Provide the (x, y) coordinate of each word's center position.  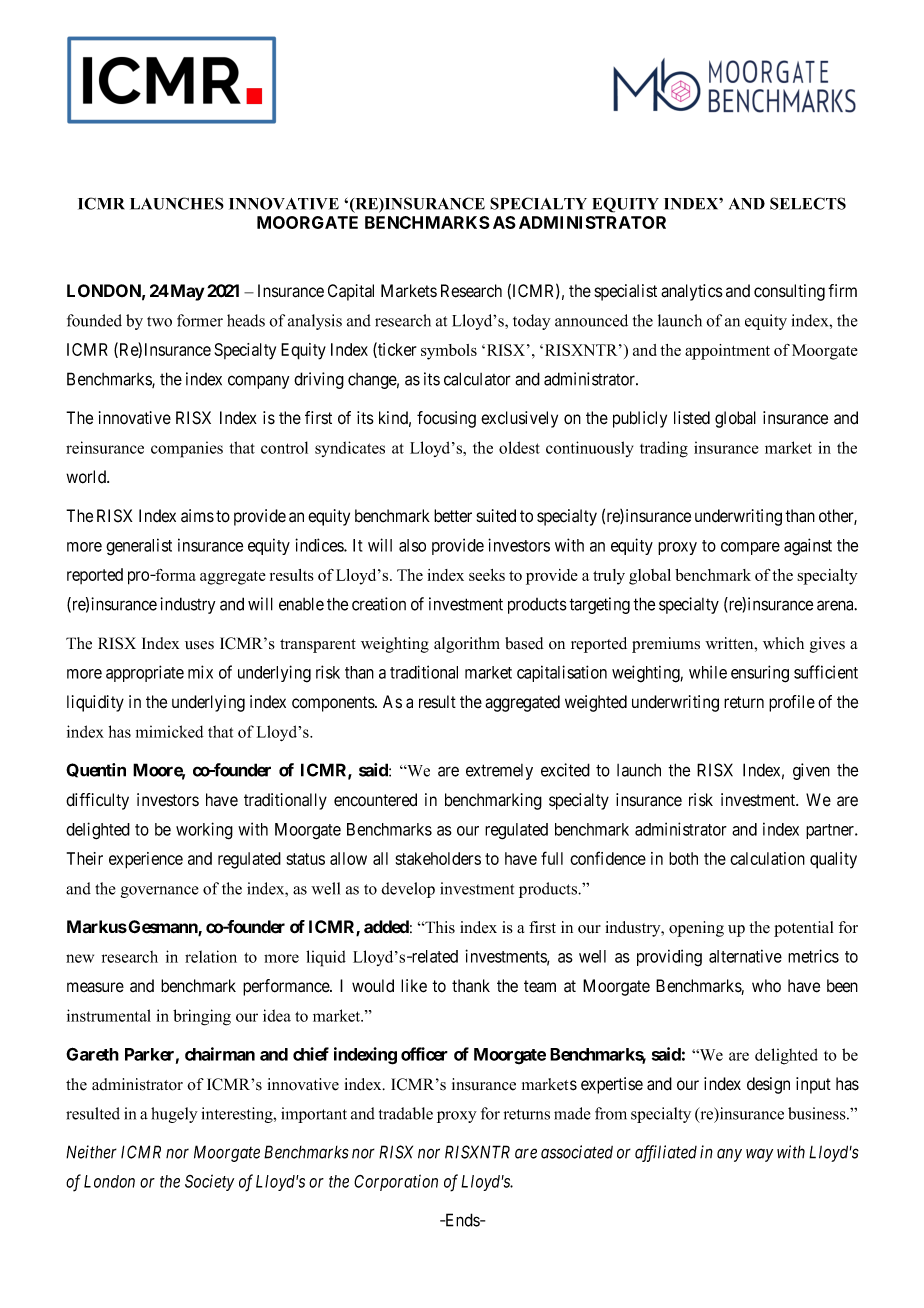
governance (160, 892)
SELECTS (808, 203)
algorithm (467, 645)
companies (187, 449)
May (186, 292)
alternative (745, 956)
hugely (174, 1115)
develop (408, 890)
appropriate (145, 673)
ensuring (760, 674)
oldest (519, 447)
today (532, 322)
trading (664, 449)
